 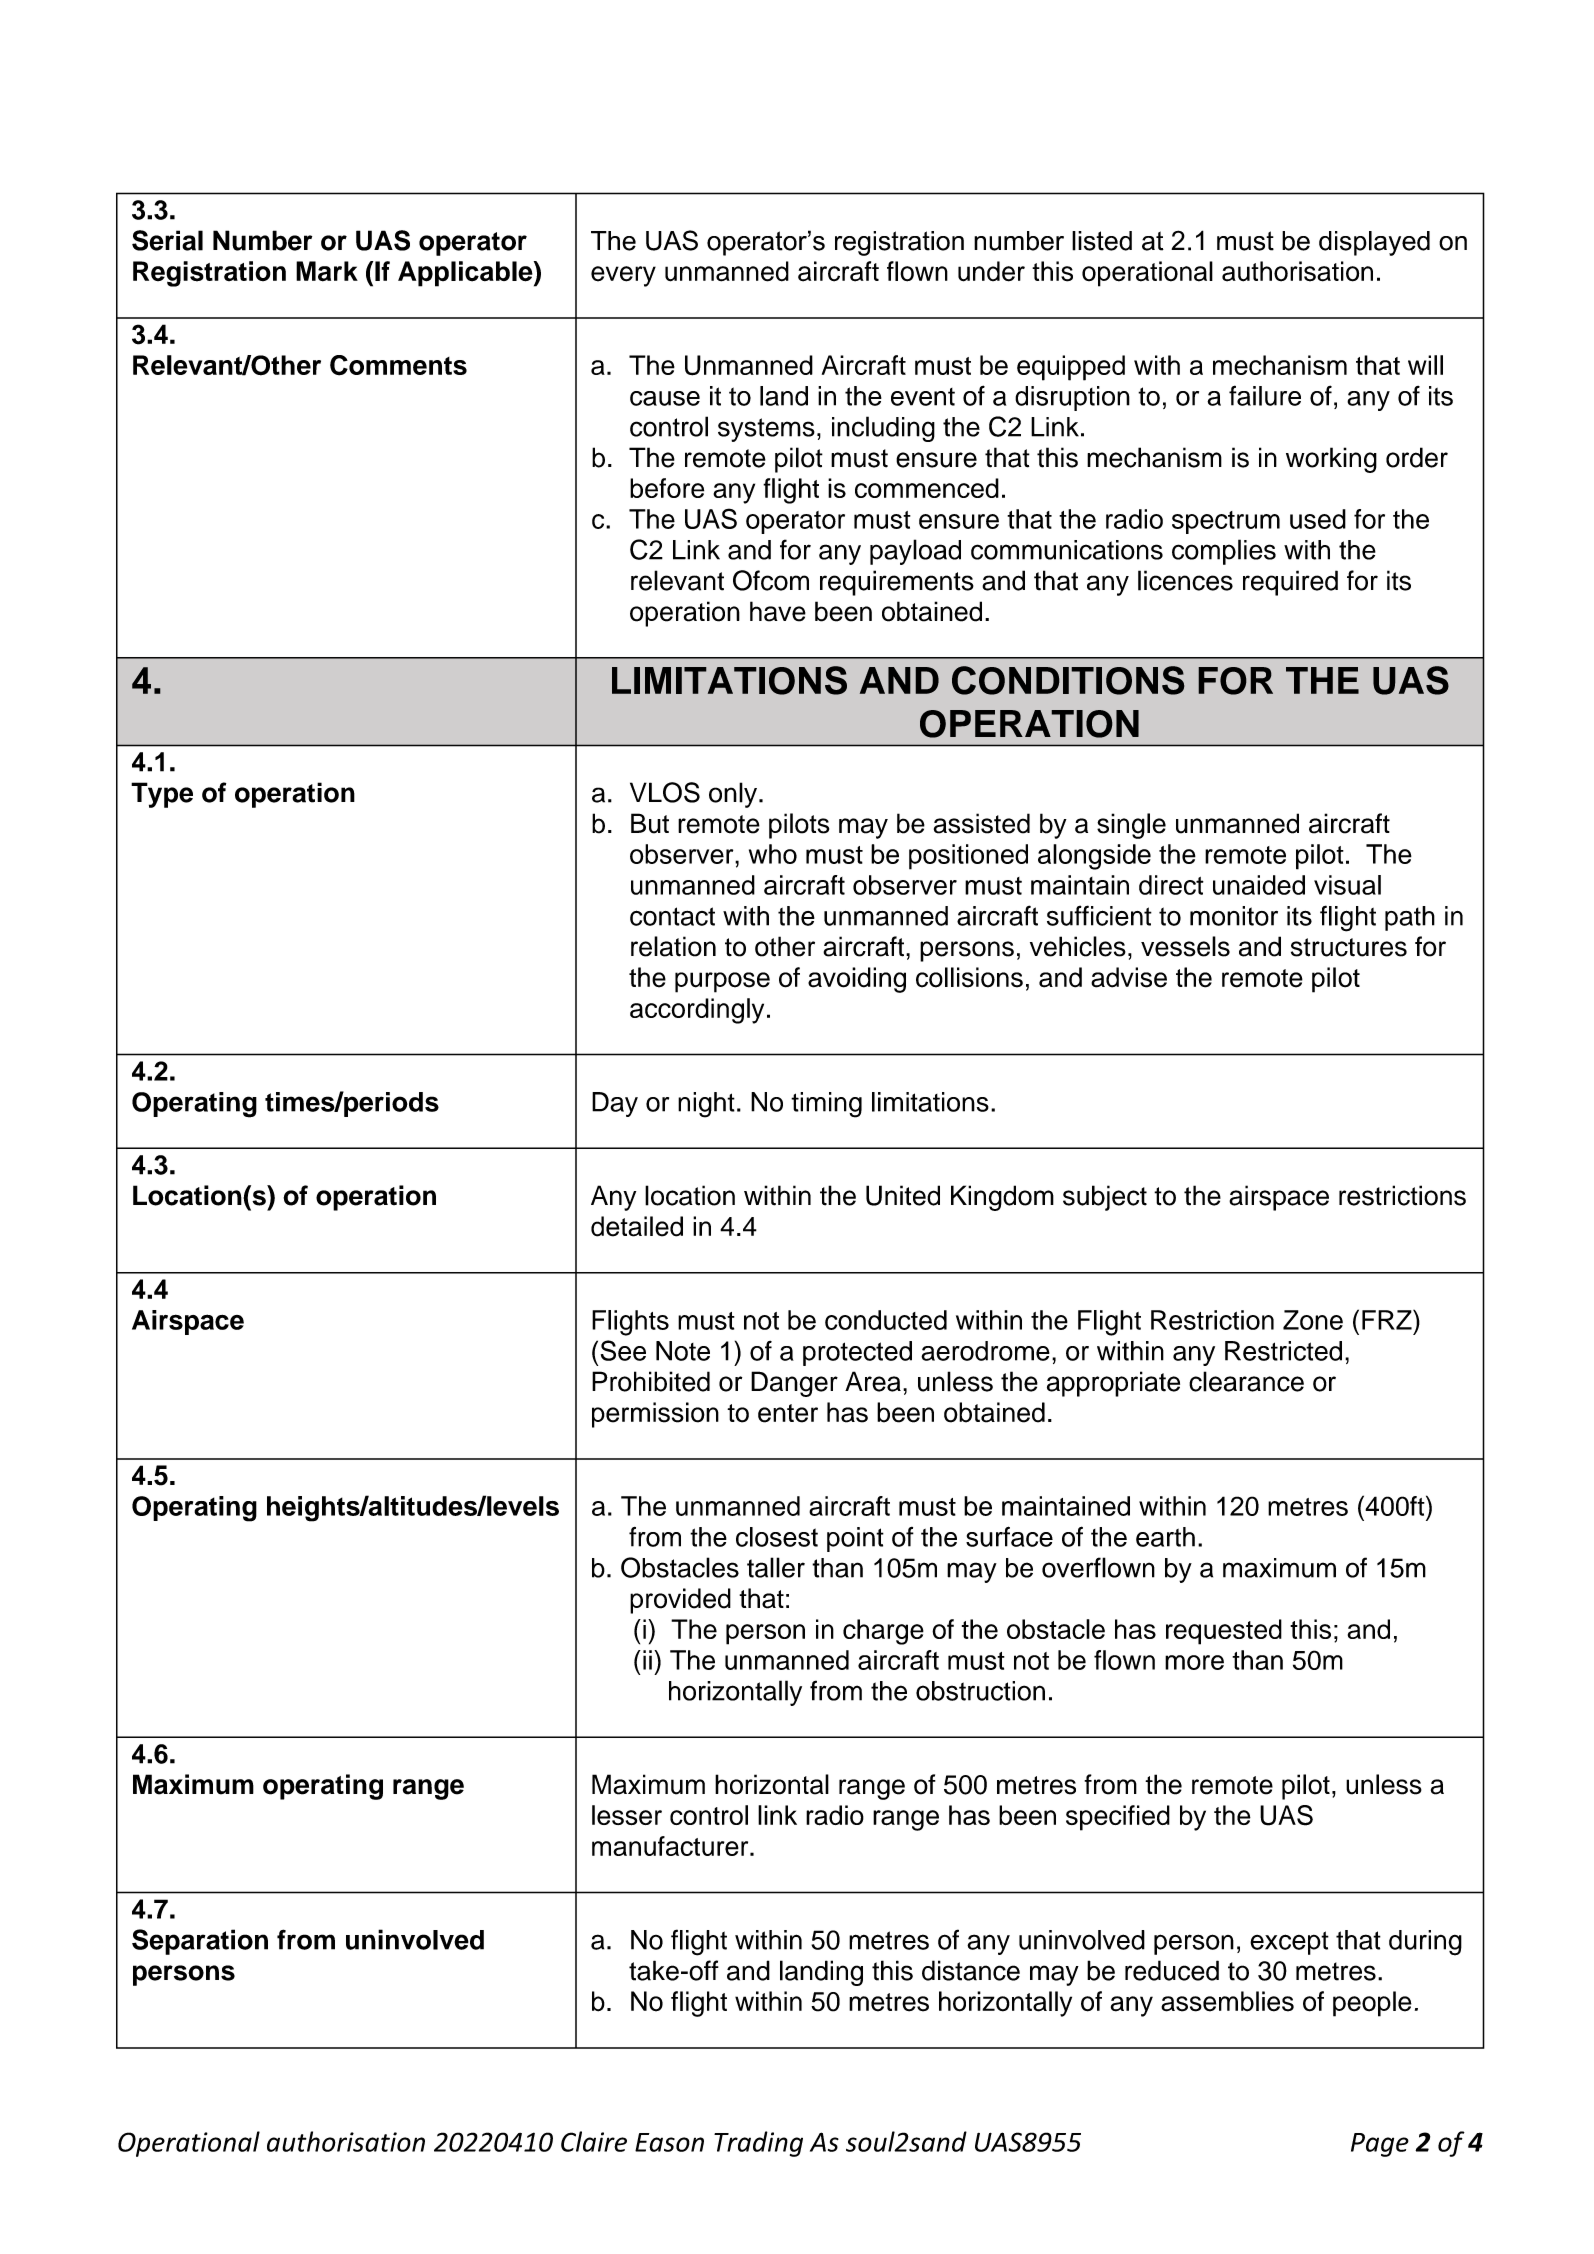 I want to click on subject, so click(x=1105, y=1198).
